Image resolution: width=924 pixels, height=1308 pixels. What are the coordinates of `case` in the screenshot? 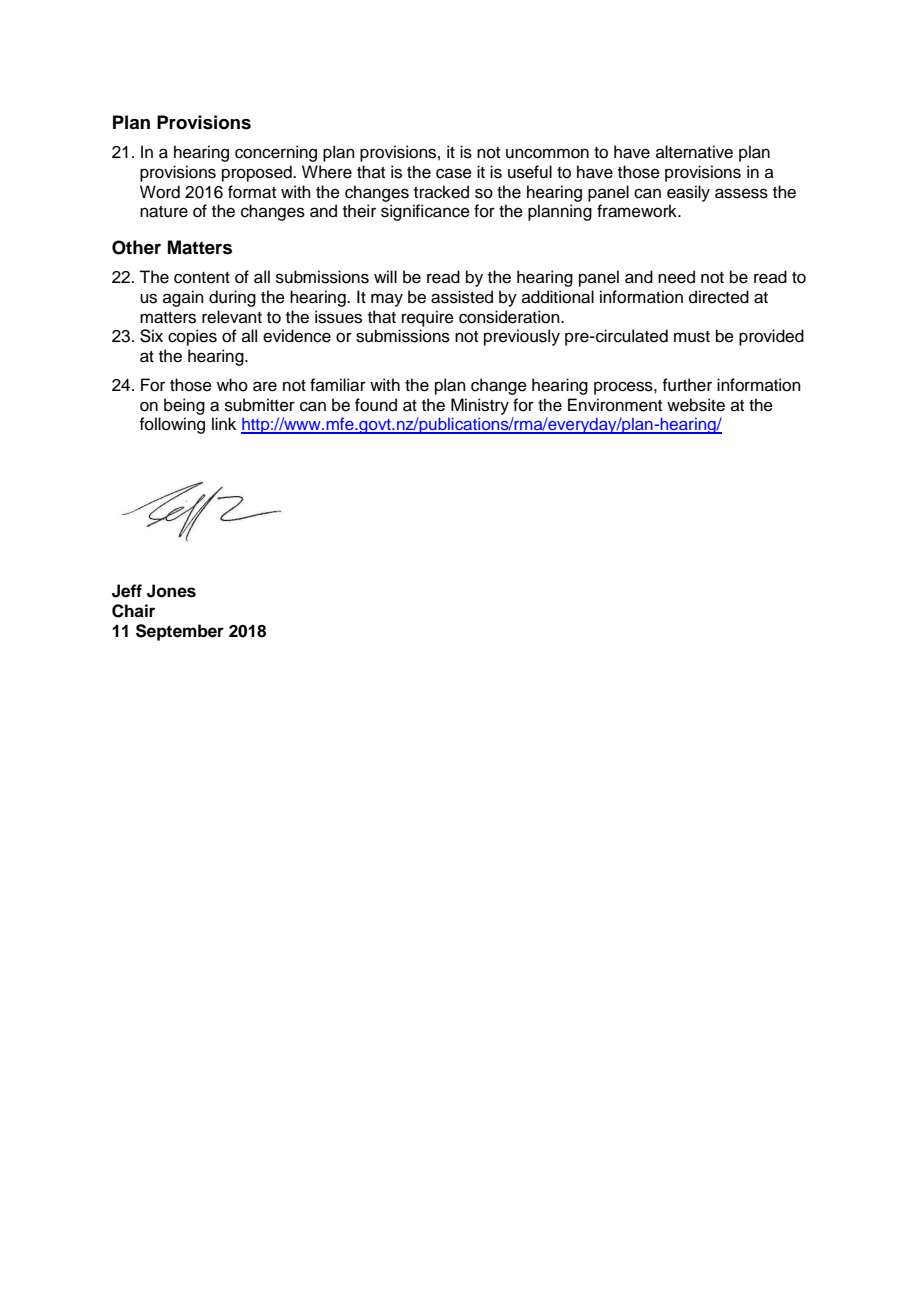 It's located at (454, 173).
